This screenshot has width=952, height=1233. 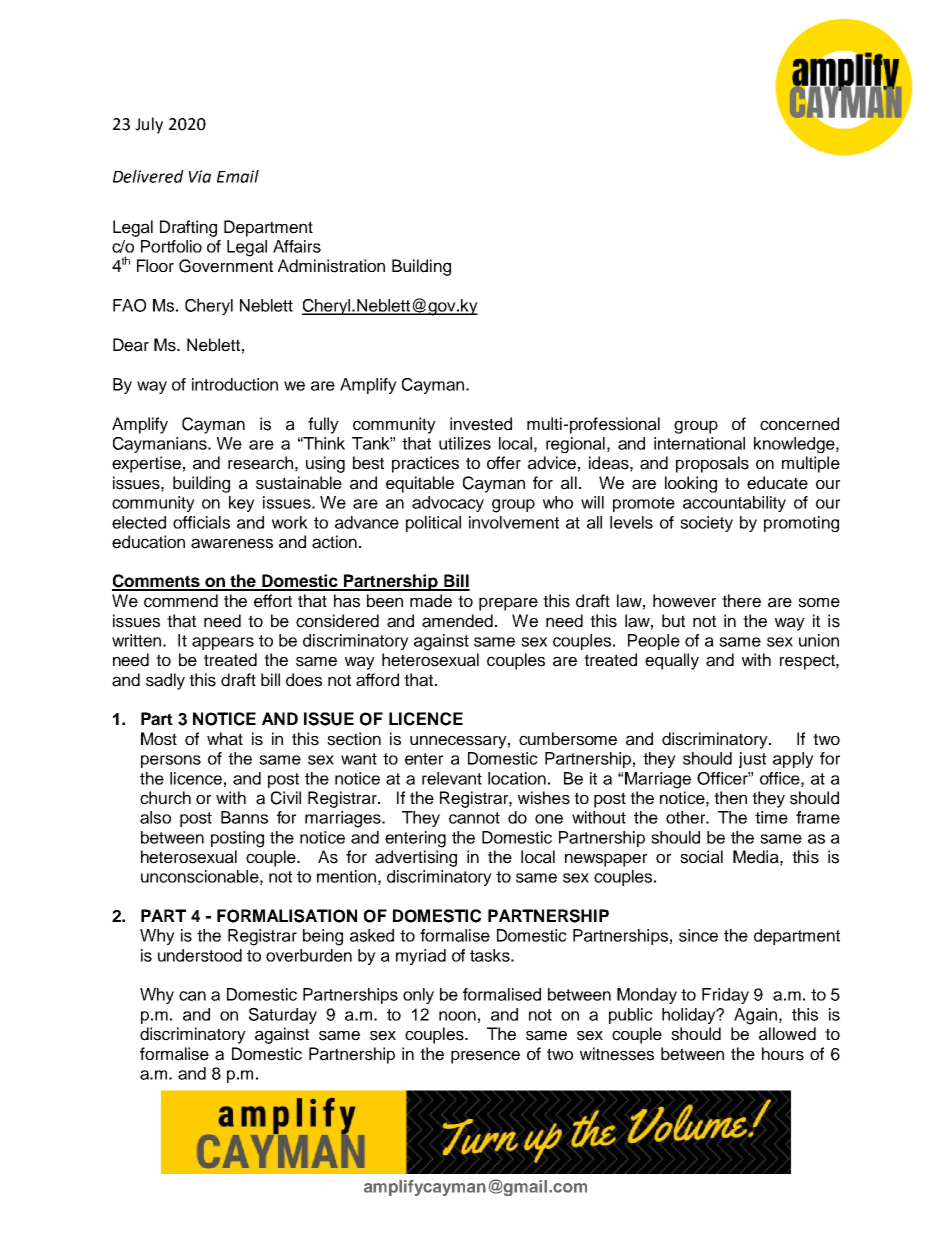 What do you see at coordinates (741, 601) in the screenshot?
I see `there` at bounding box center [741, 601].
